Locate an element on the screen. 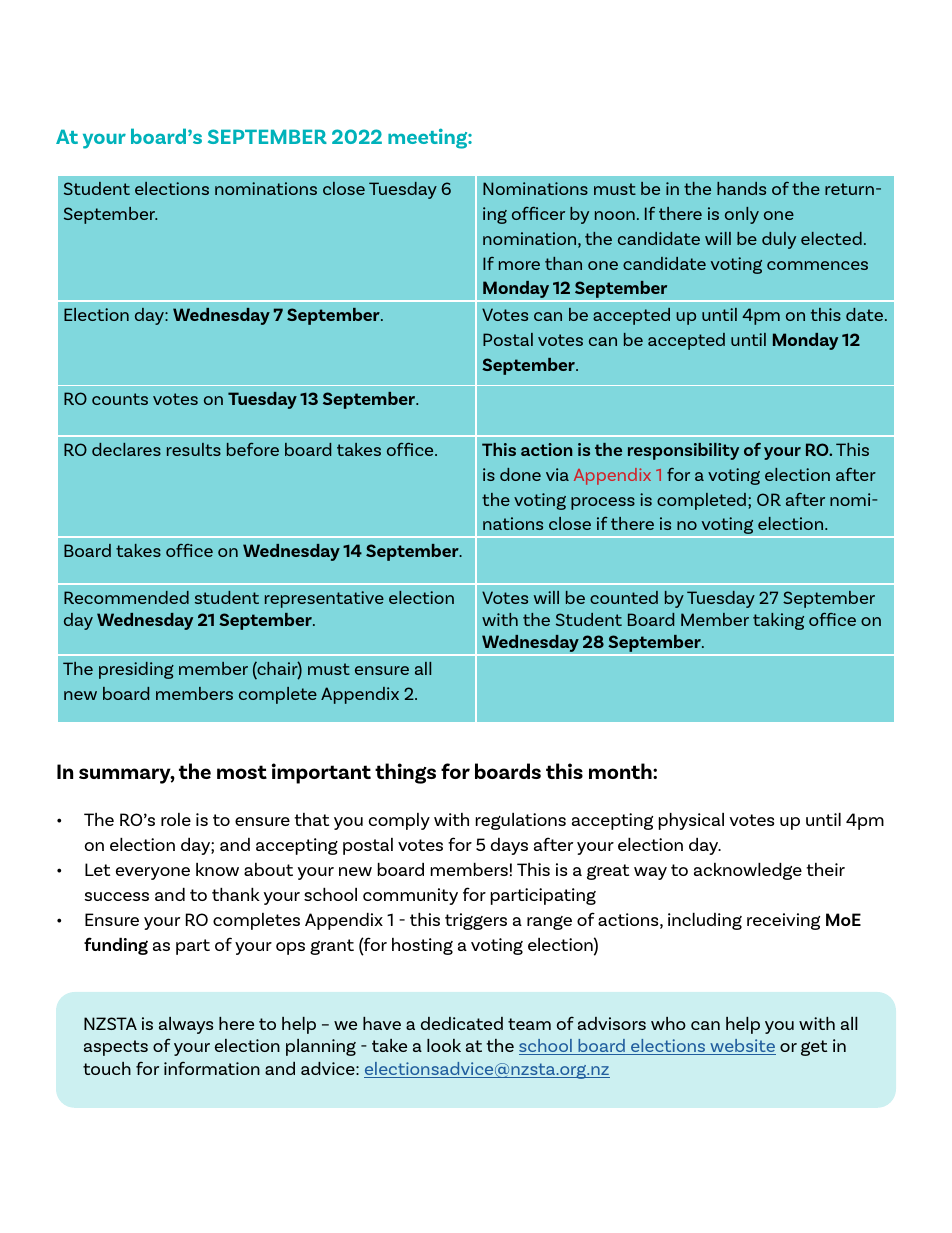 The height and width of the screenshot is (1233, 952). representative is located at coordinates (324, 599).
